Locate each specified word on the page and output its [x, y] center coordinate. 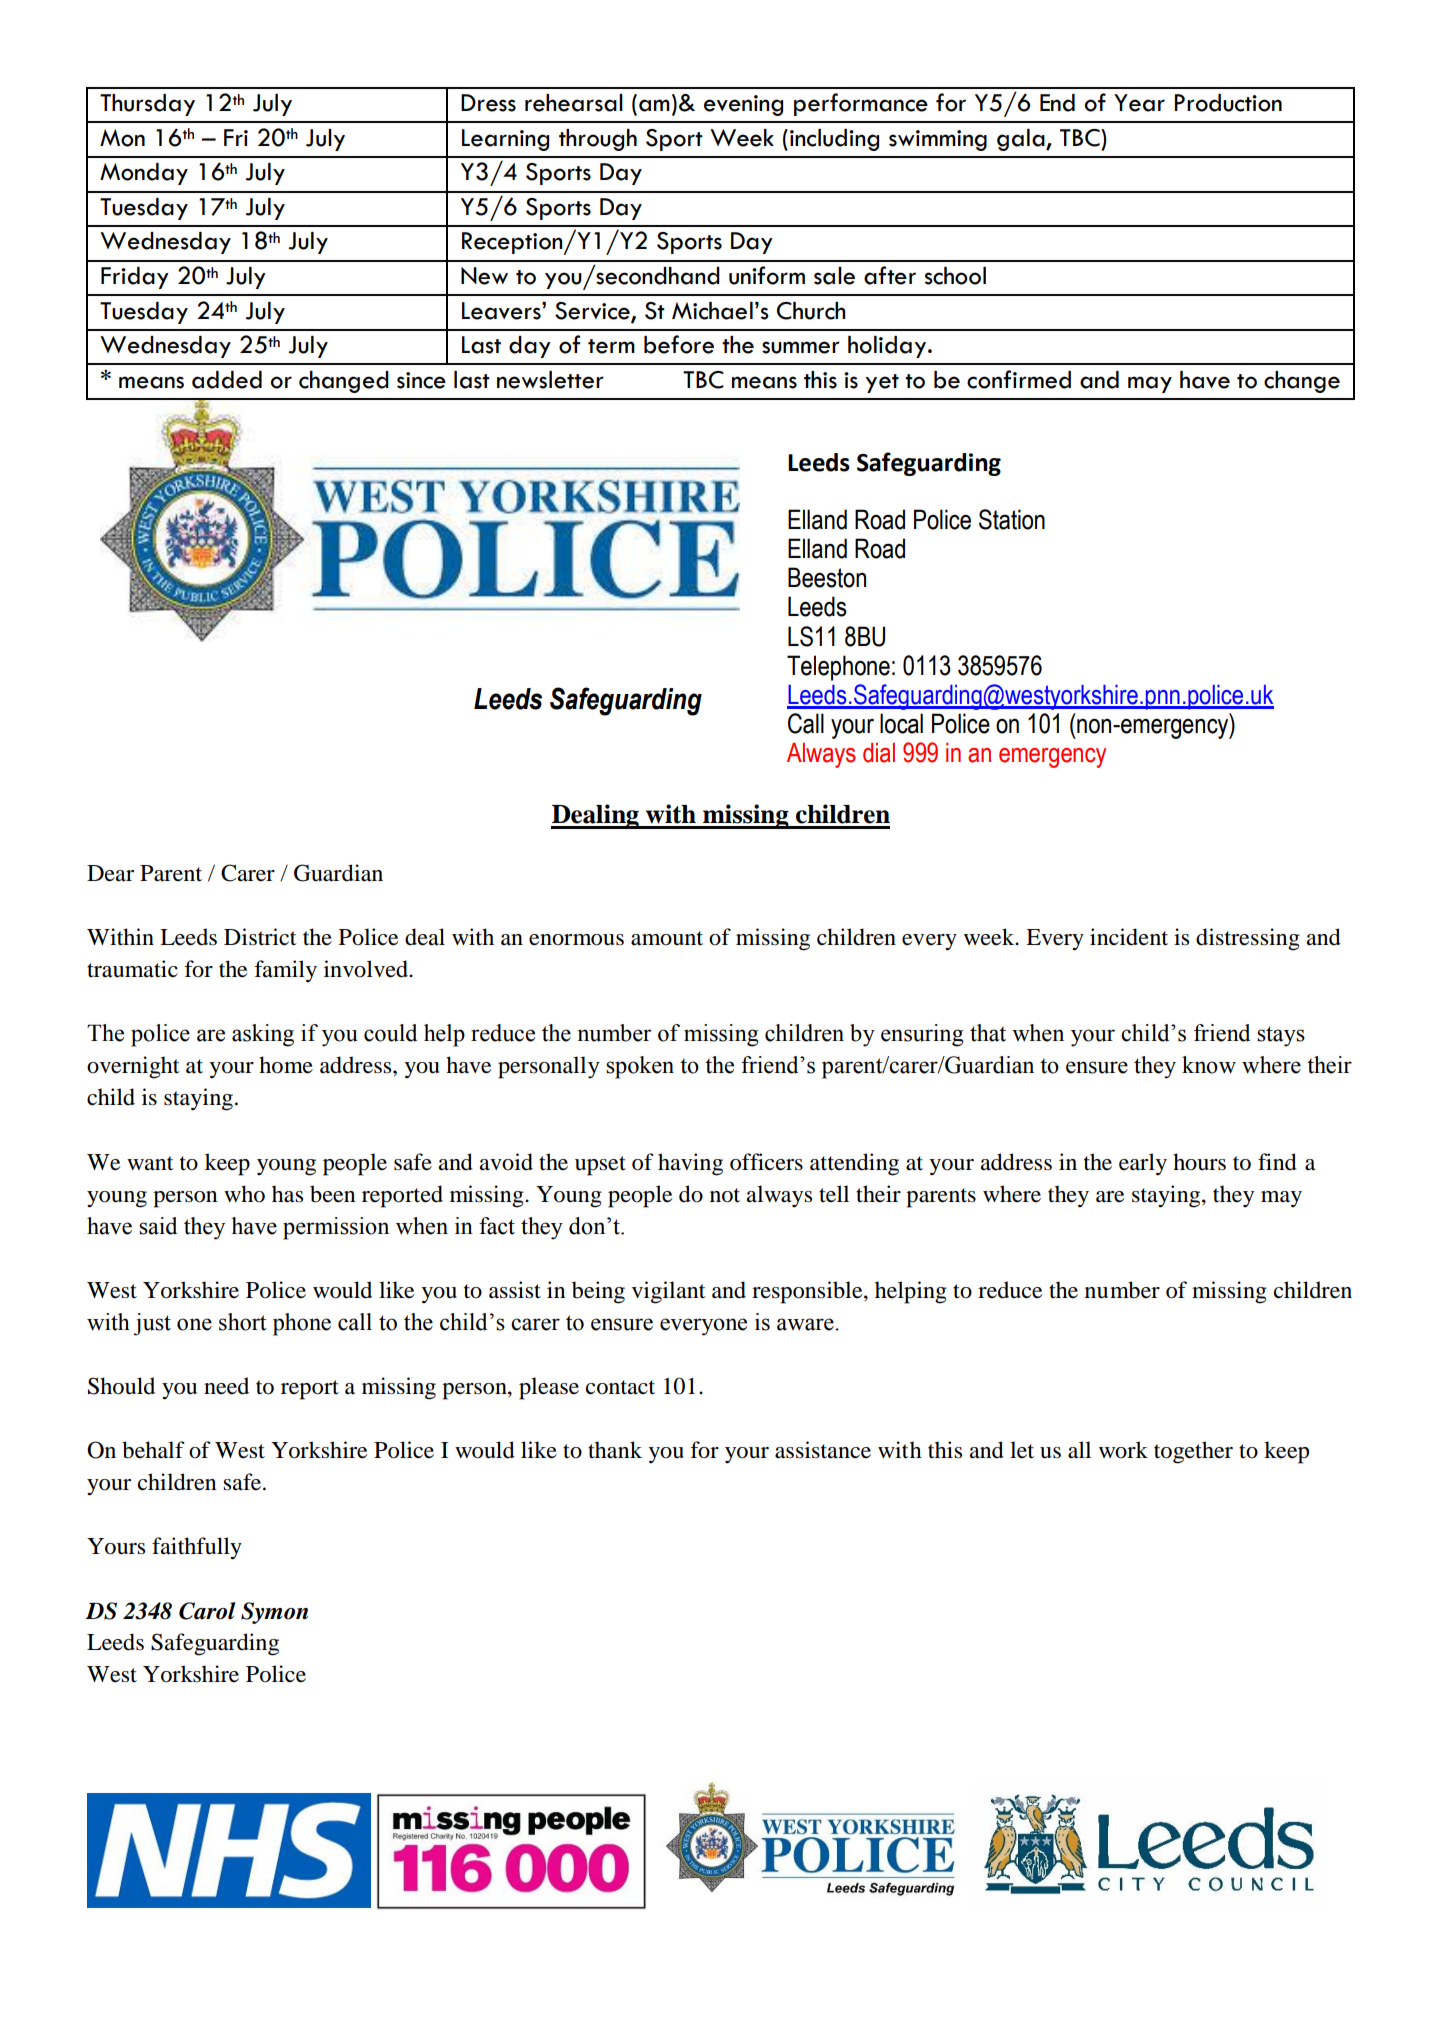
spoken [640, 1067]
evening [743, 105]
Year [1139, 103]
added [227, 380]
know [1209, 1065]
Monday [144, 174]
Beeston [827, 577]
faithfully [197, 1548]
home [286, 1065]
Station [1012, 519]
